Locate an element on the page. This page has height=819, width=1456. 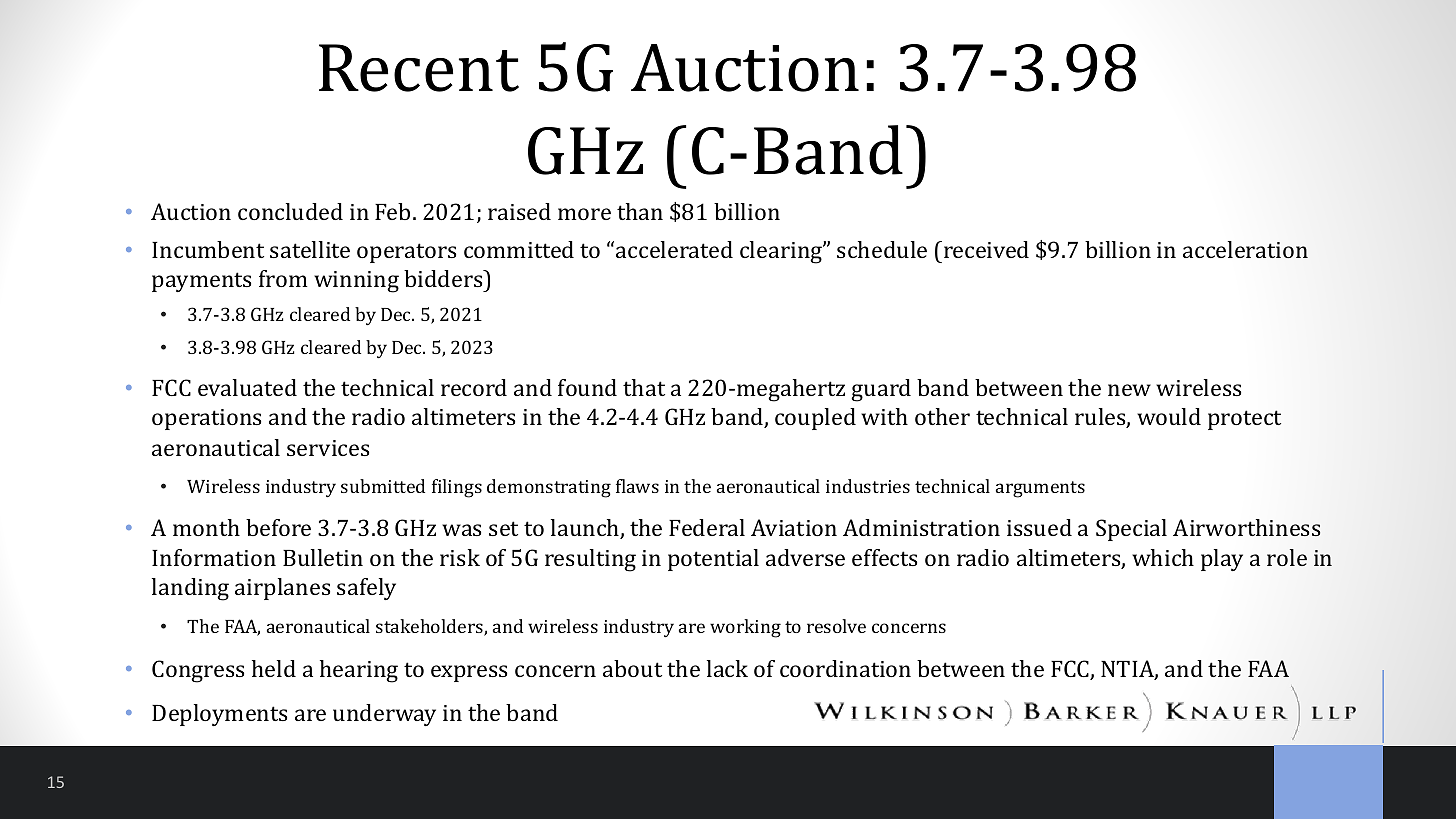
arguments is located at coordinates (1040, 489).
